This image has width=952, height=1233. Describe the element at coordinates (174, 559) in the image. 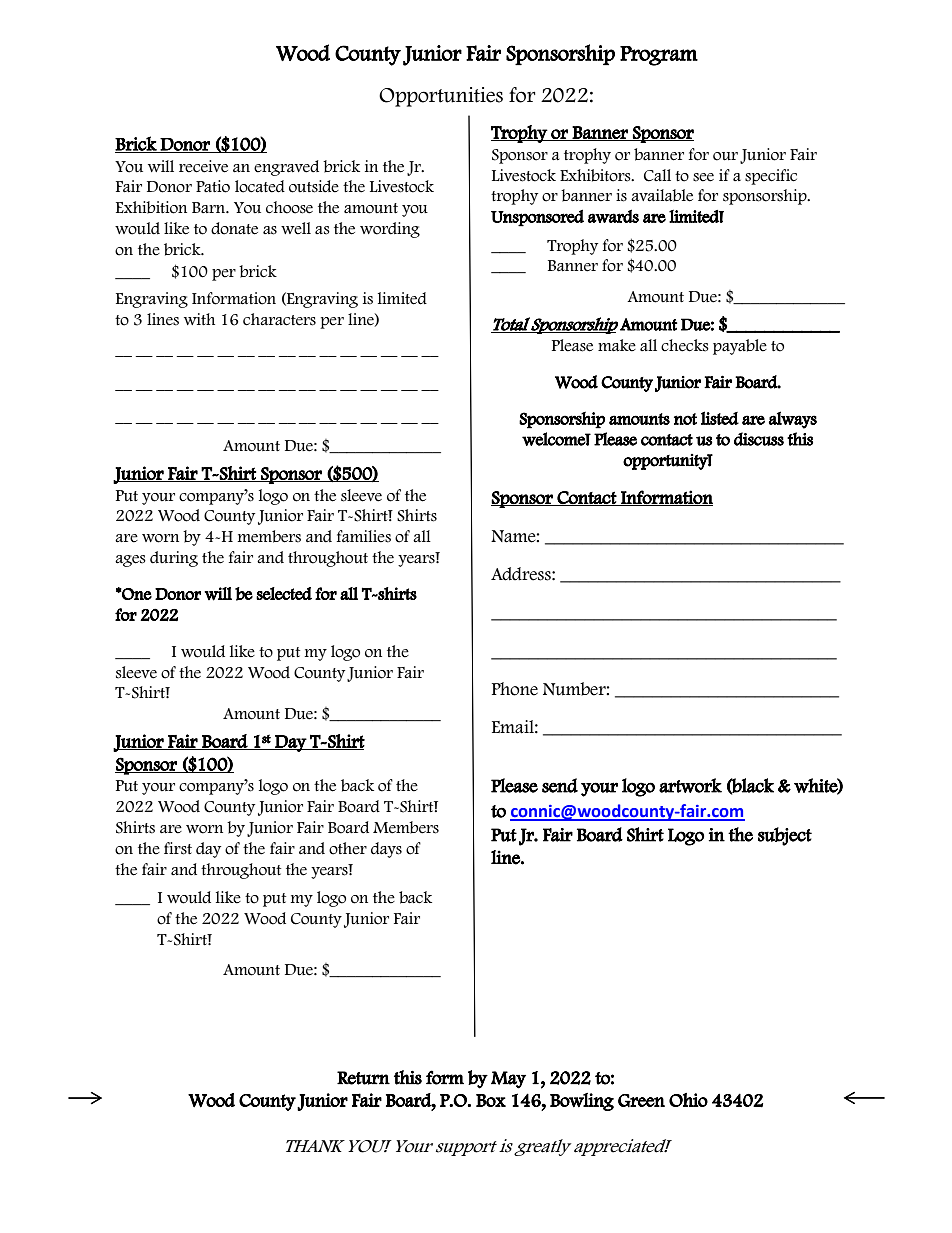

I see `during` at that location.
